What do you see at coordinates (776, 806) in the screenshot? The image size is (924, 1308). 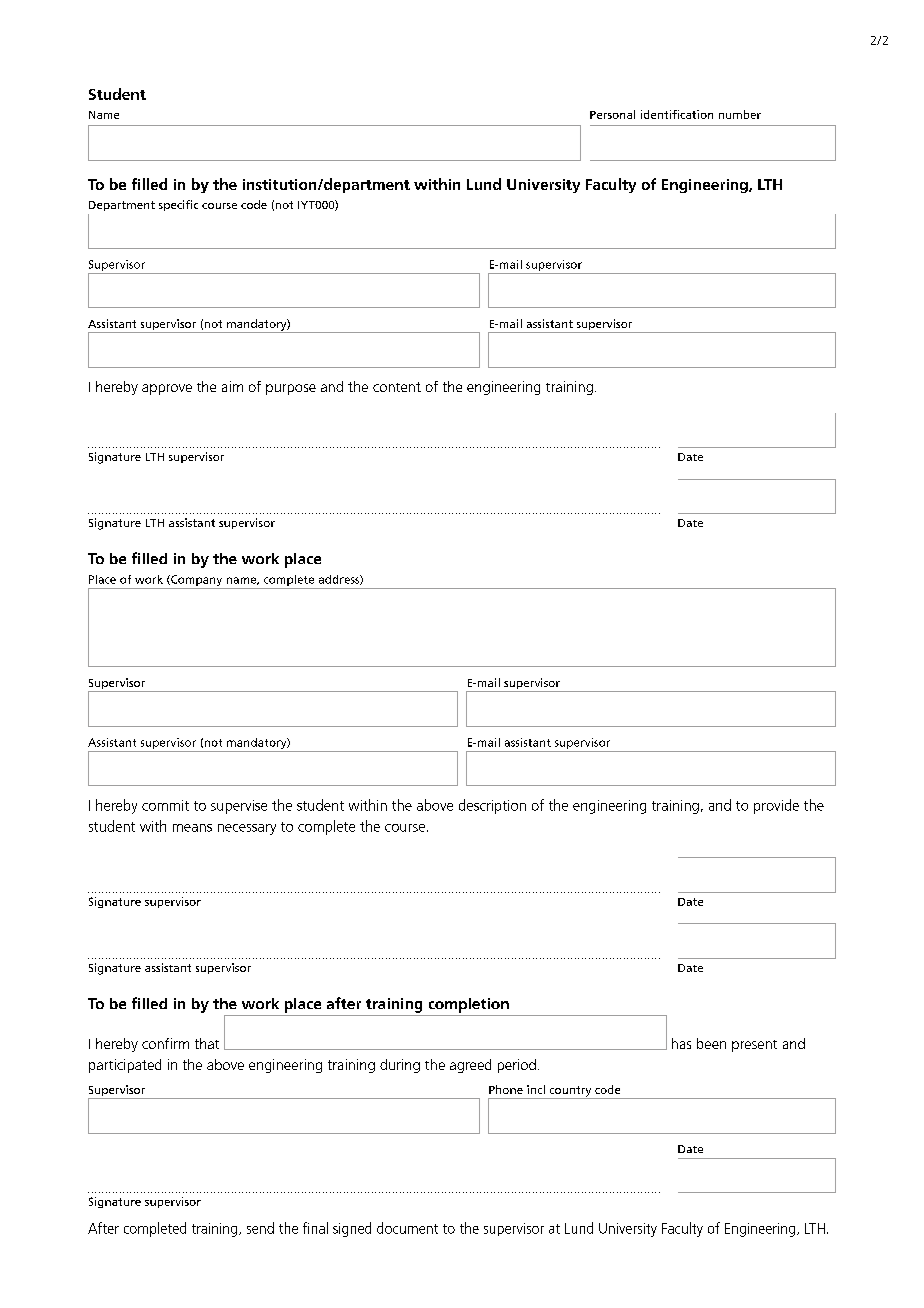 I see `provide` at bounding box center [776, 806].
